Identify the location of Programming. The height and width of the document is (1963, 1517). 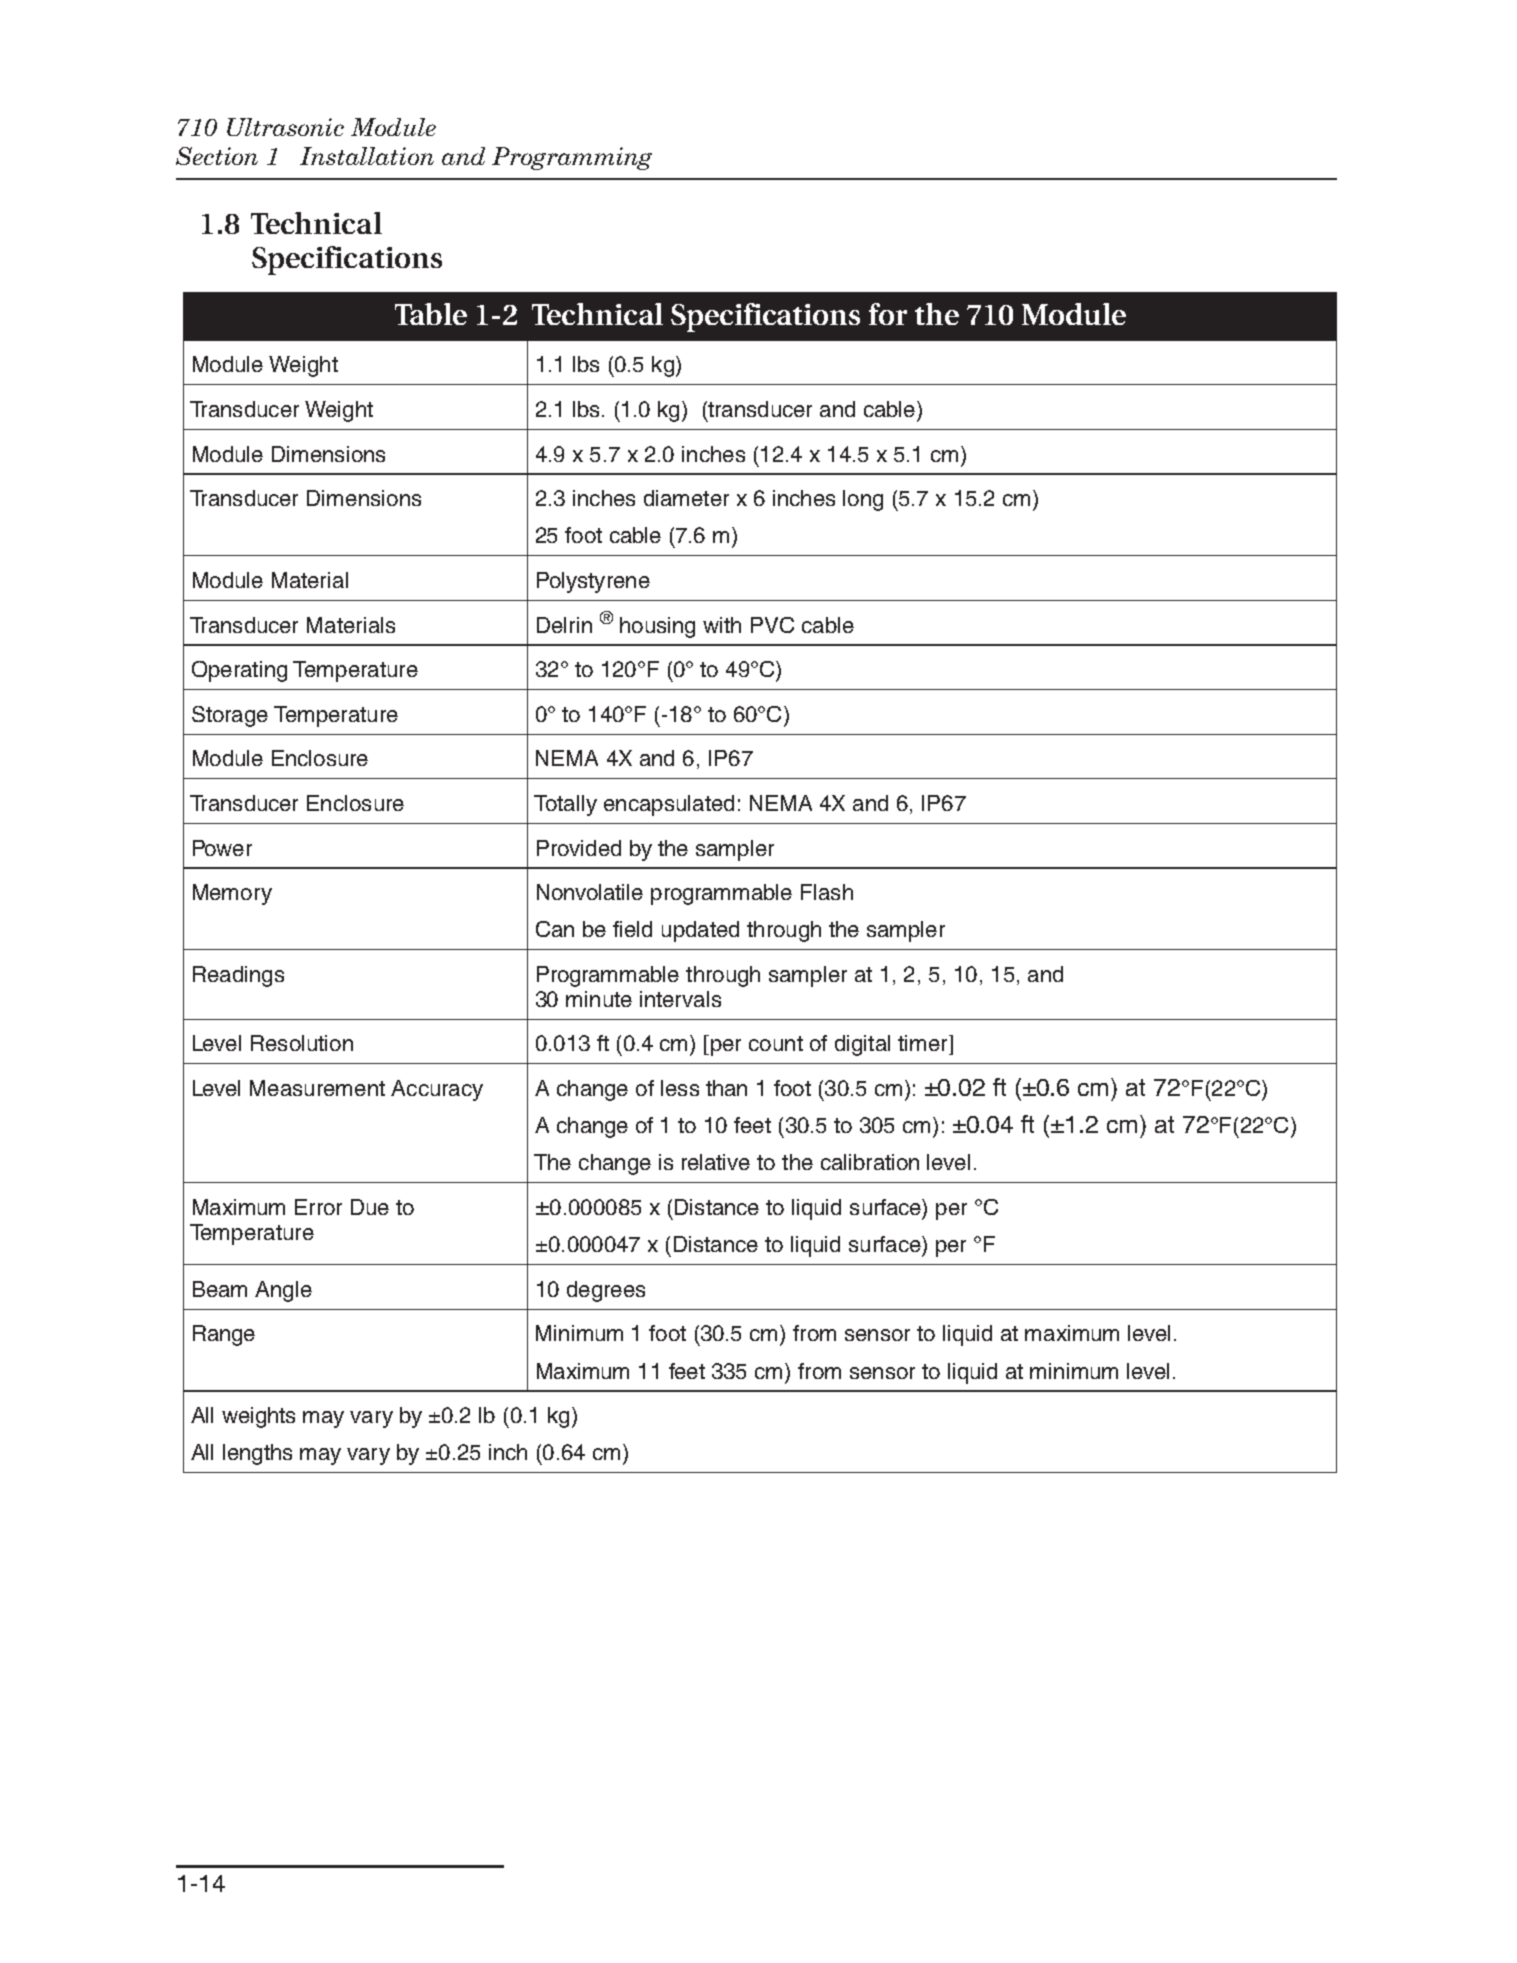
(572, 158).
